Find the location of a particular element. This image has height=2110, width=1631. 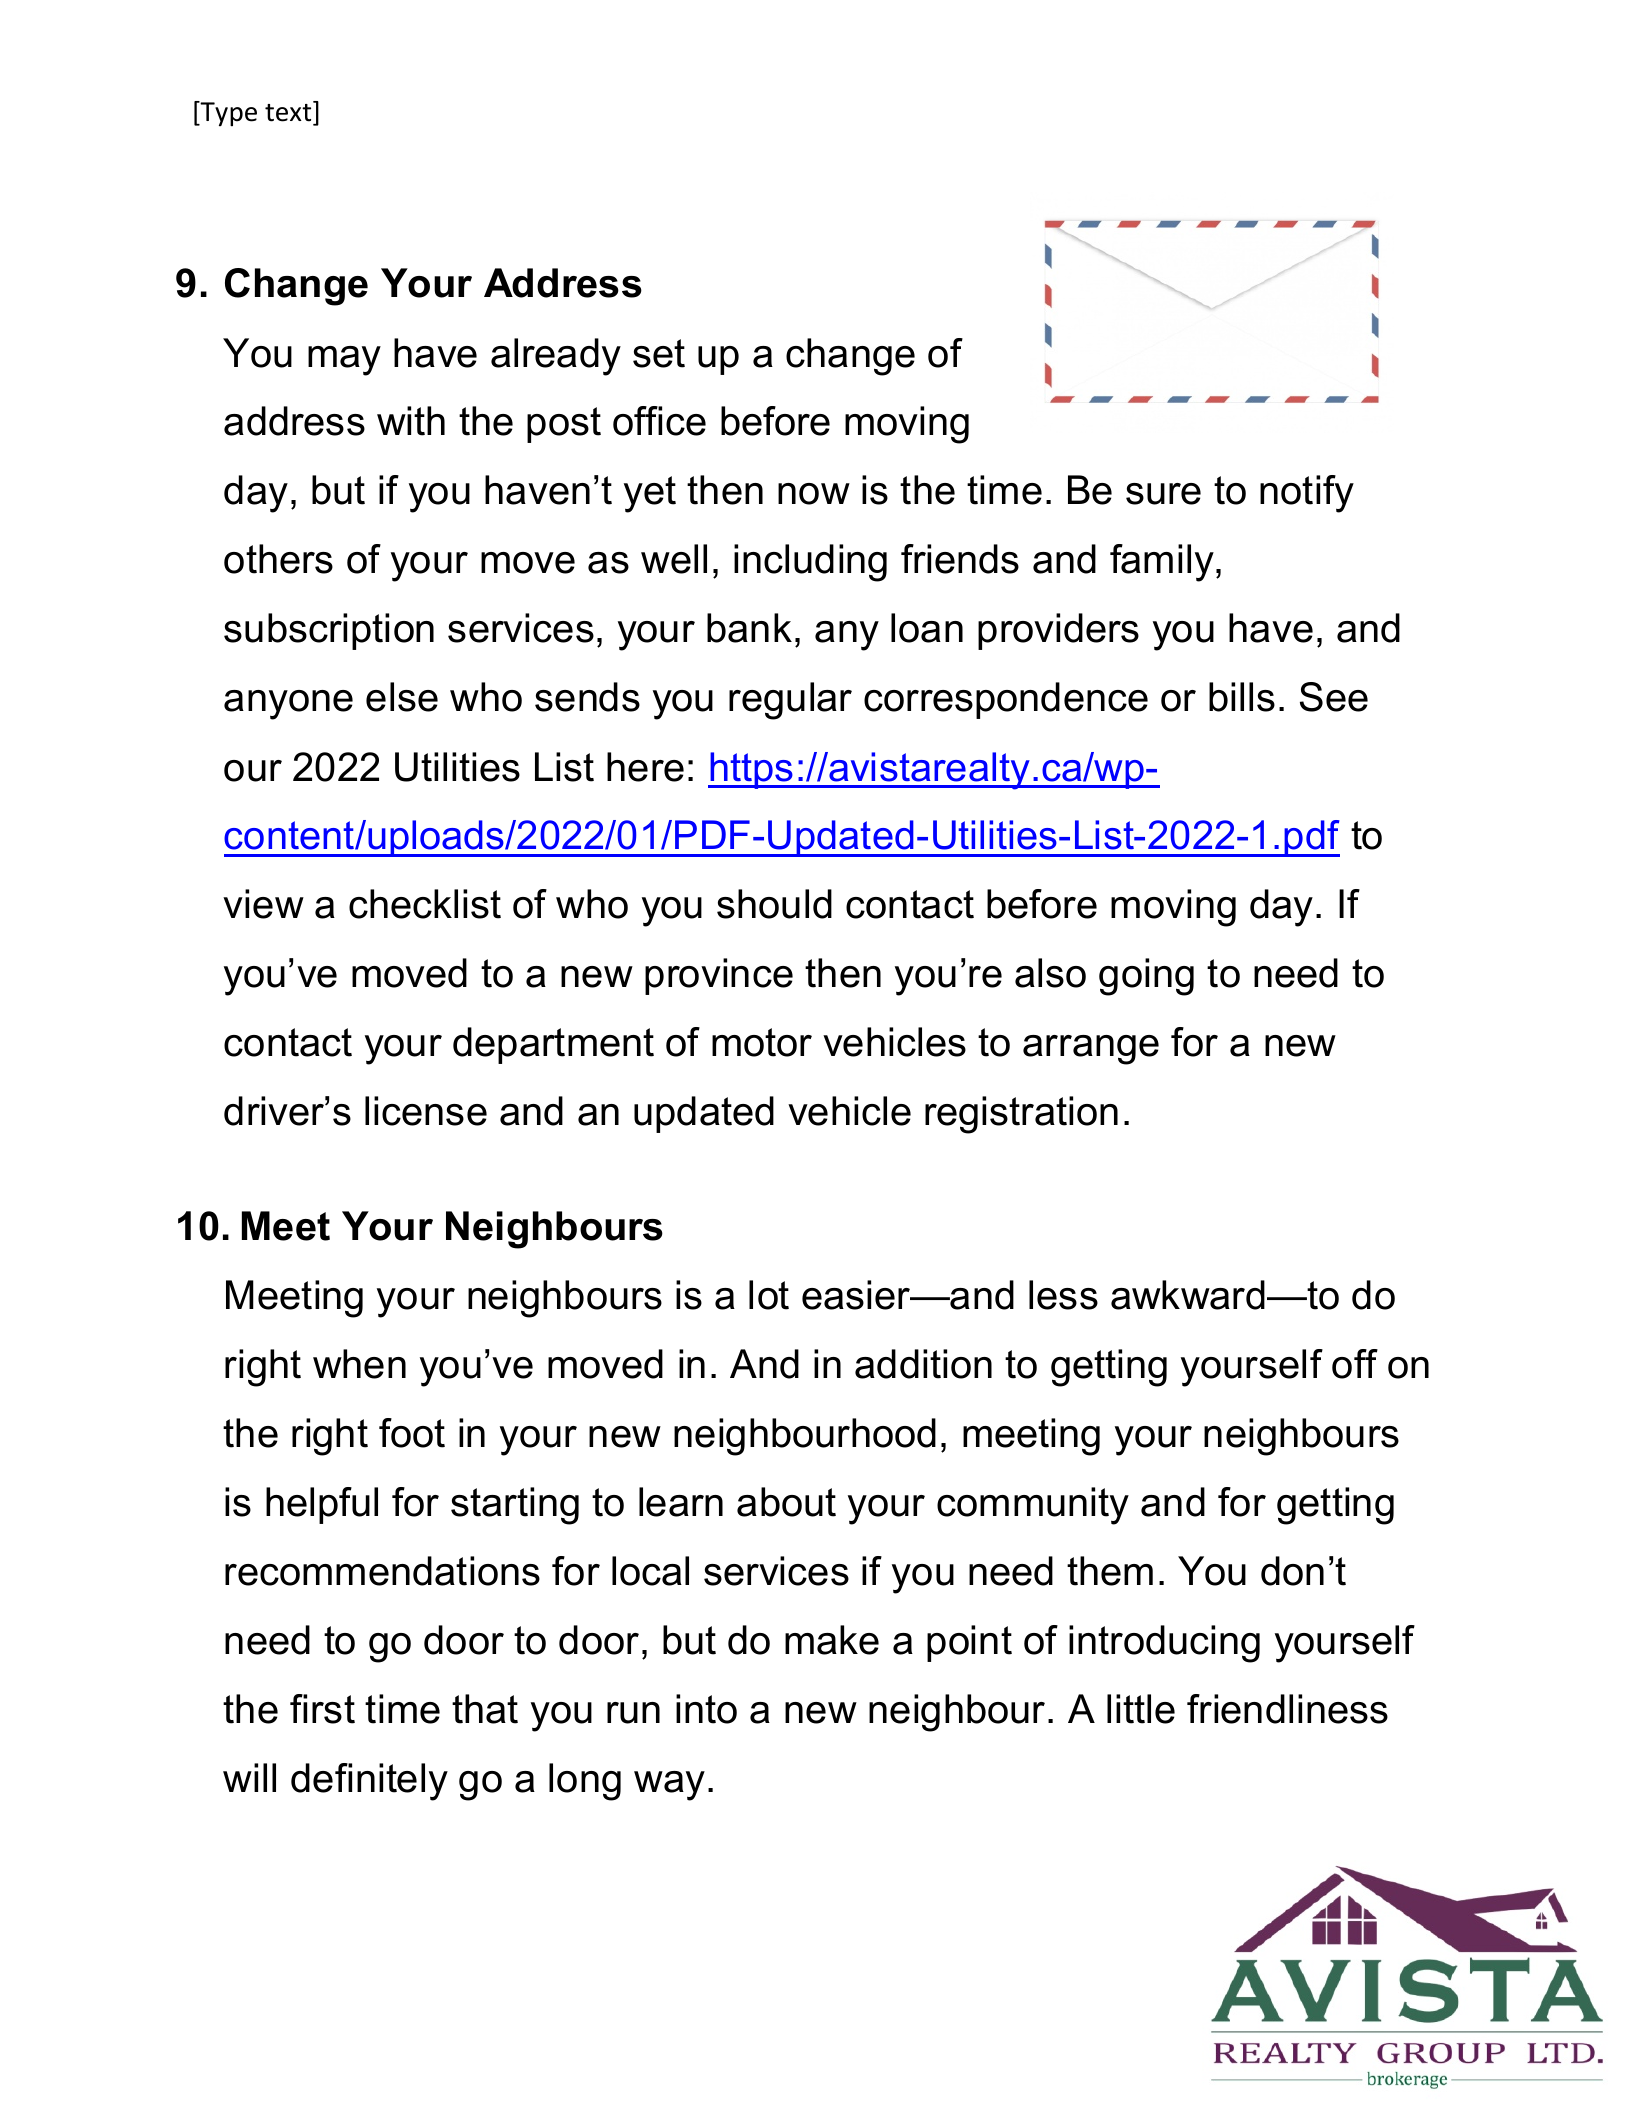

view is located at coordinates (263, 904).
